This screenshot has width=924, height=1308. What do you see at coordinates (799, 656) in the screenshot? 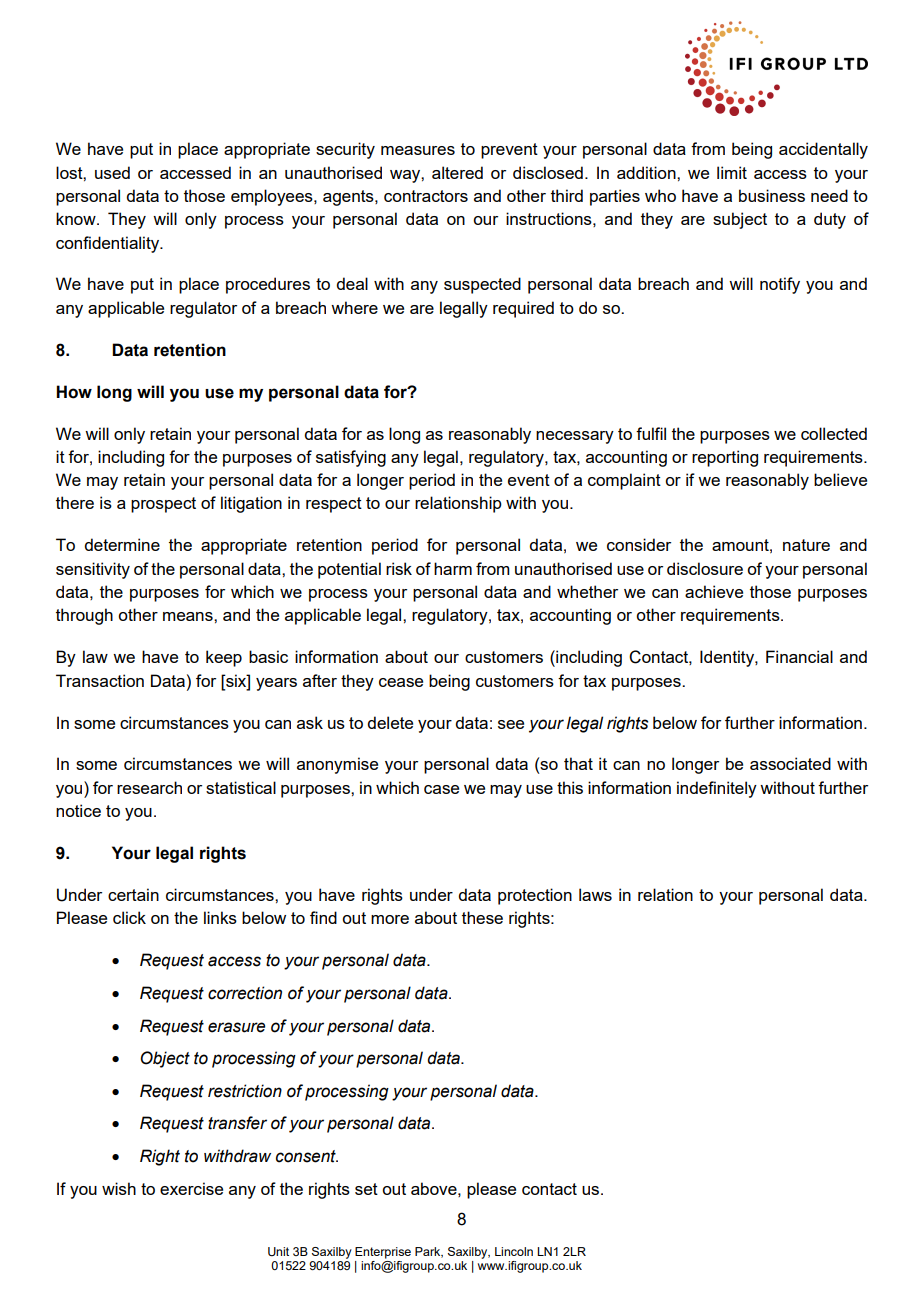
I see `Financial` at bounding box center [799, 656].
